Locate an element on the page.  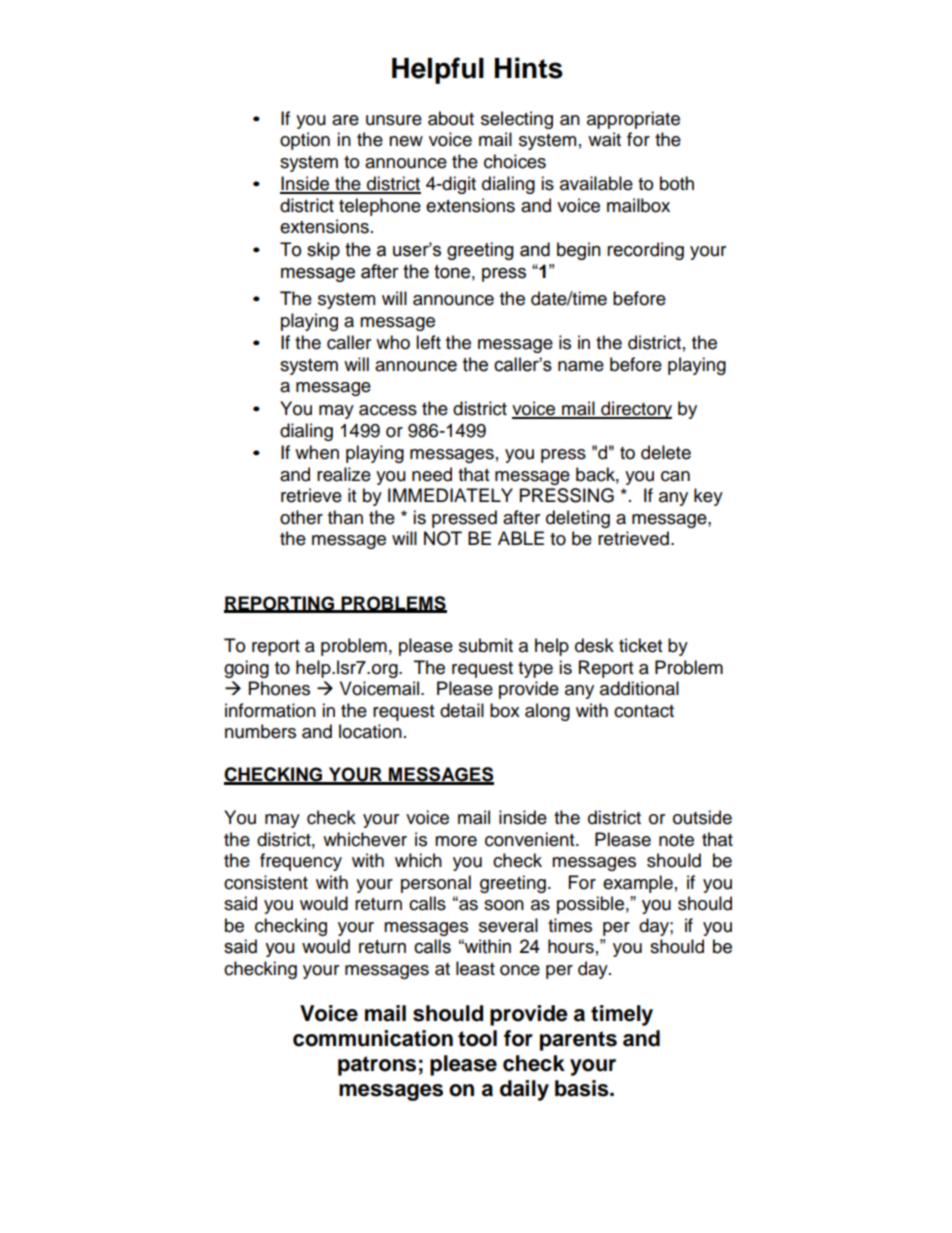
tool is located at coordinates (477, 1038).
